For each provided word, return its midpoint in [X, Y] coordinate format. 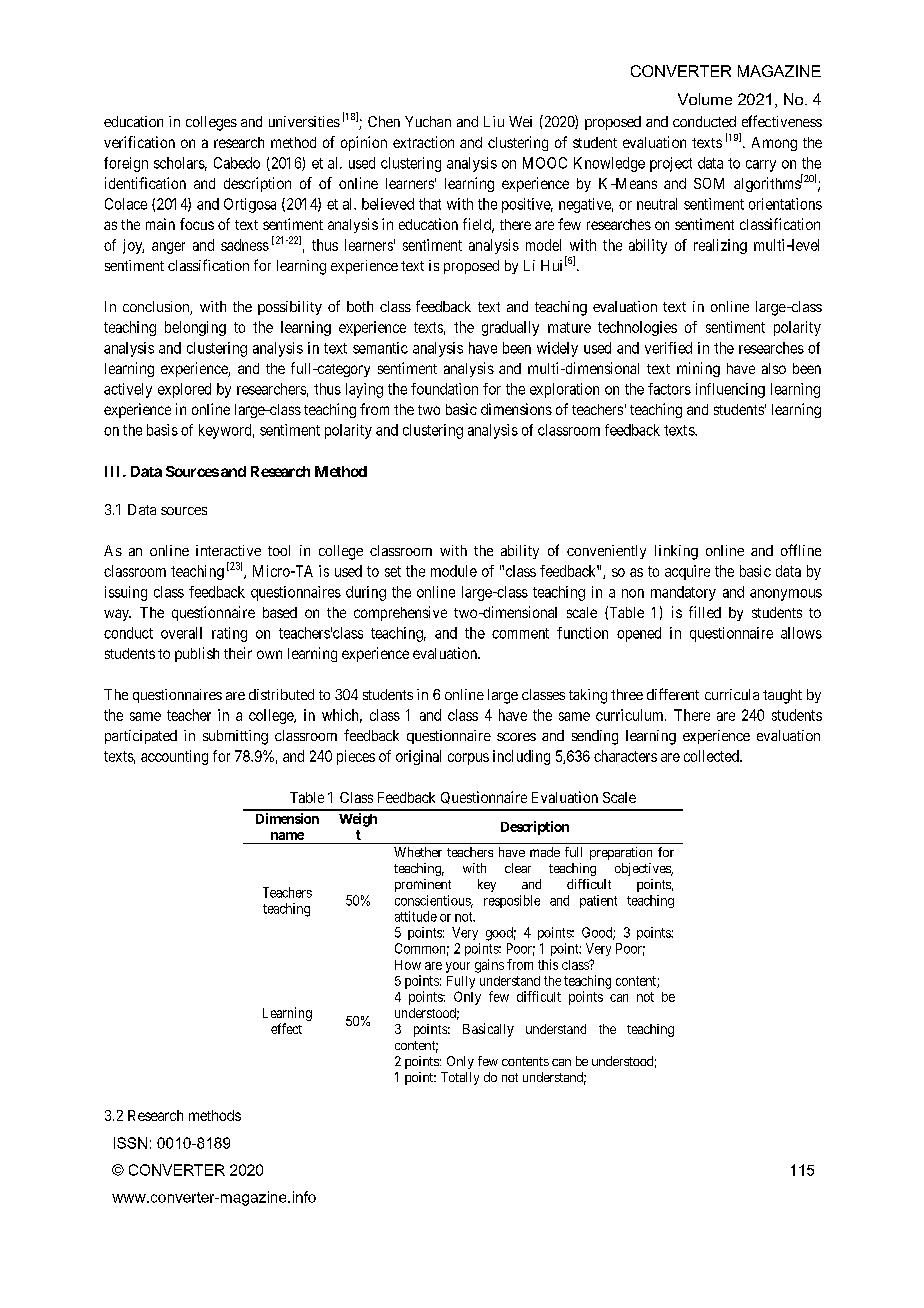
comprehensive [400, 613]
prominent [423, 885]
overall [181, 633]
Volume [705, 99]
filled [705, 612]
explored [184, 390]
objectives [643, 869]
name [287, 836]
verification [139, 142]
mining [698, 369]
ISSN [130, 1143]
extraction [423, 142]
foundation [444, 389]
